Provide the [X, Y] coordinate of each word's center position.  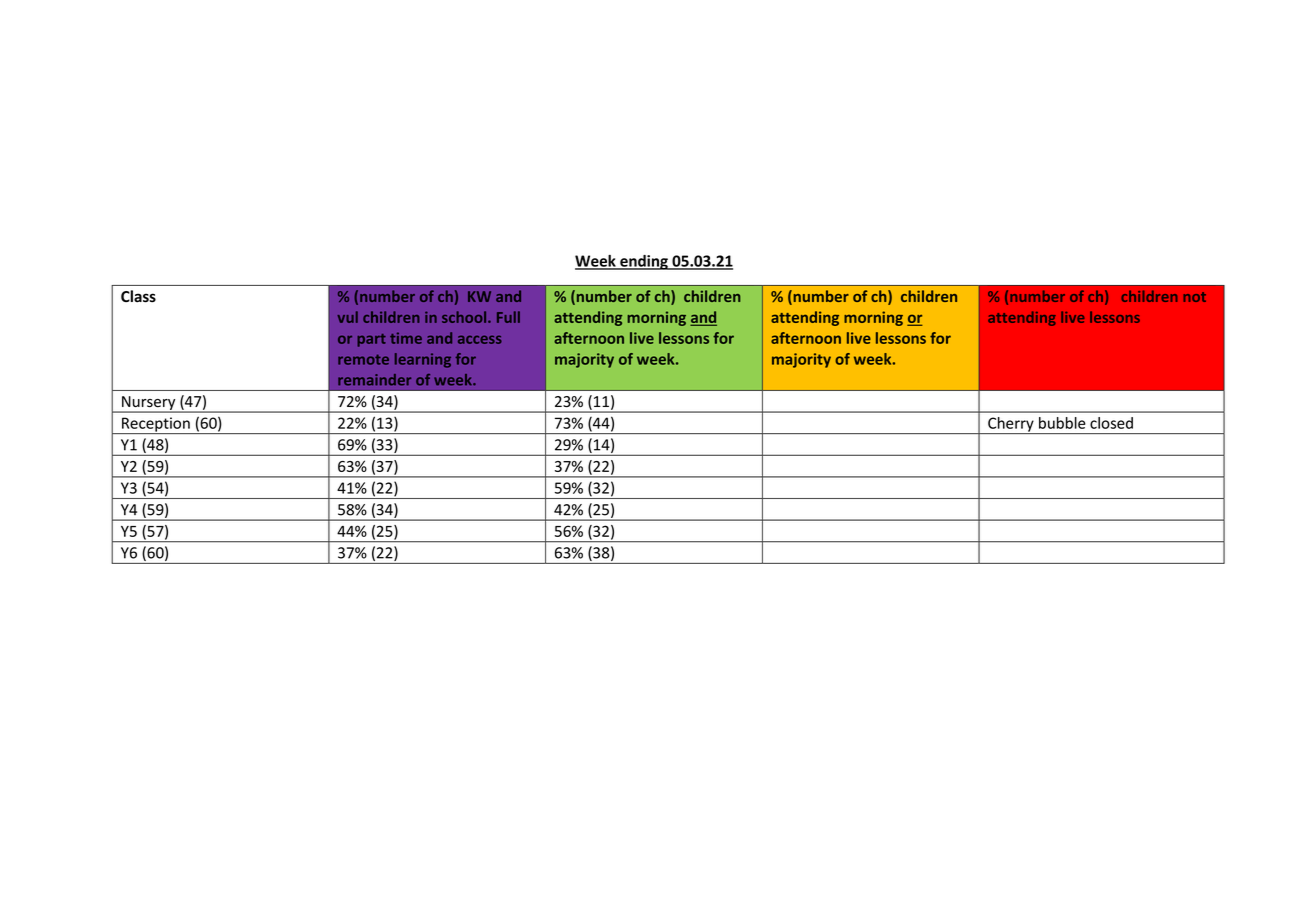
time [406, 338]
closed [1111, 423]
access [480, 339]
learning [423, 360]
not [1194, 297]
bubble [1062, 423]
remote [363, 360]
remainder [374, 380]
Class [138, 296]
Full [508, 317]
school [465, 317]
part [371, 340]
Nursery [149, 404]
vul [347, 317]
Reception [156, 425]
